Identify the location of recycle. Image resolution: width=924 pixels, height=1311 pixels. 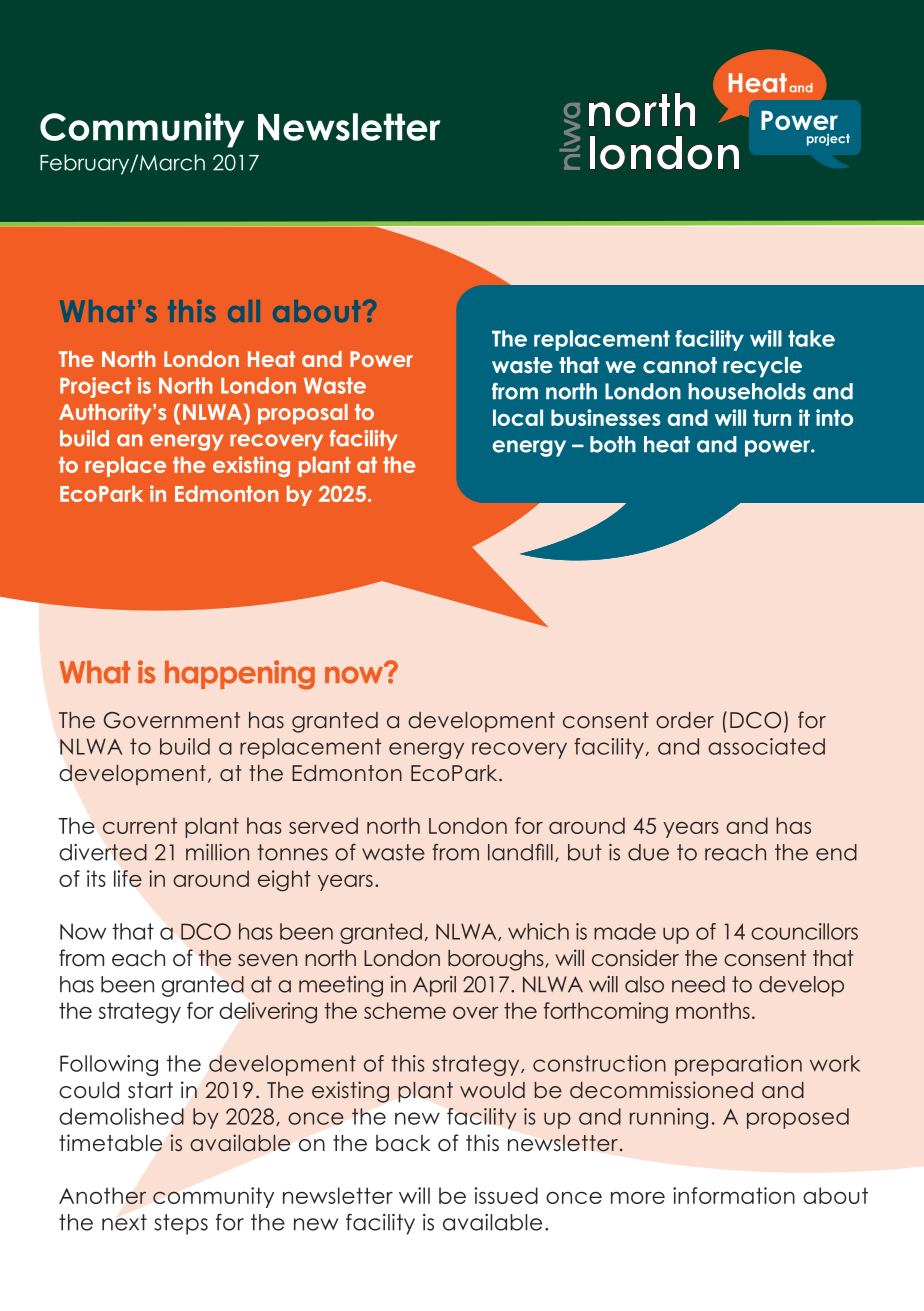
(762, 367).
